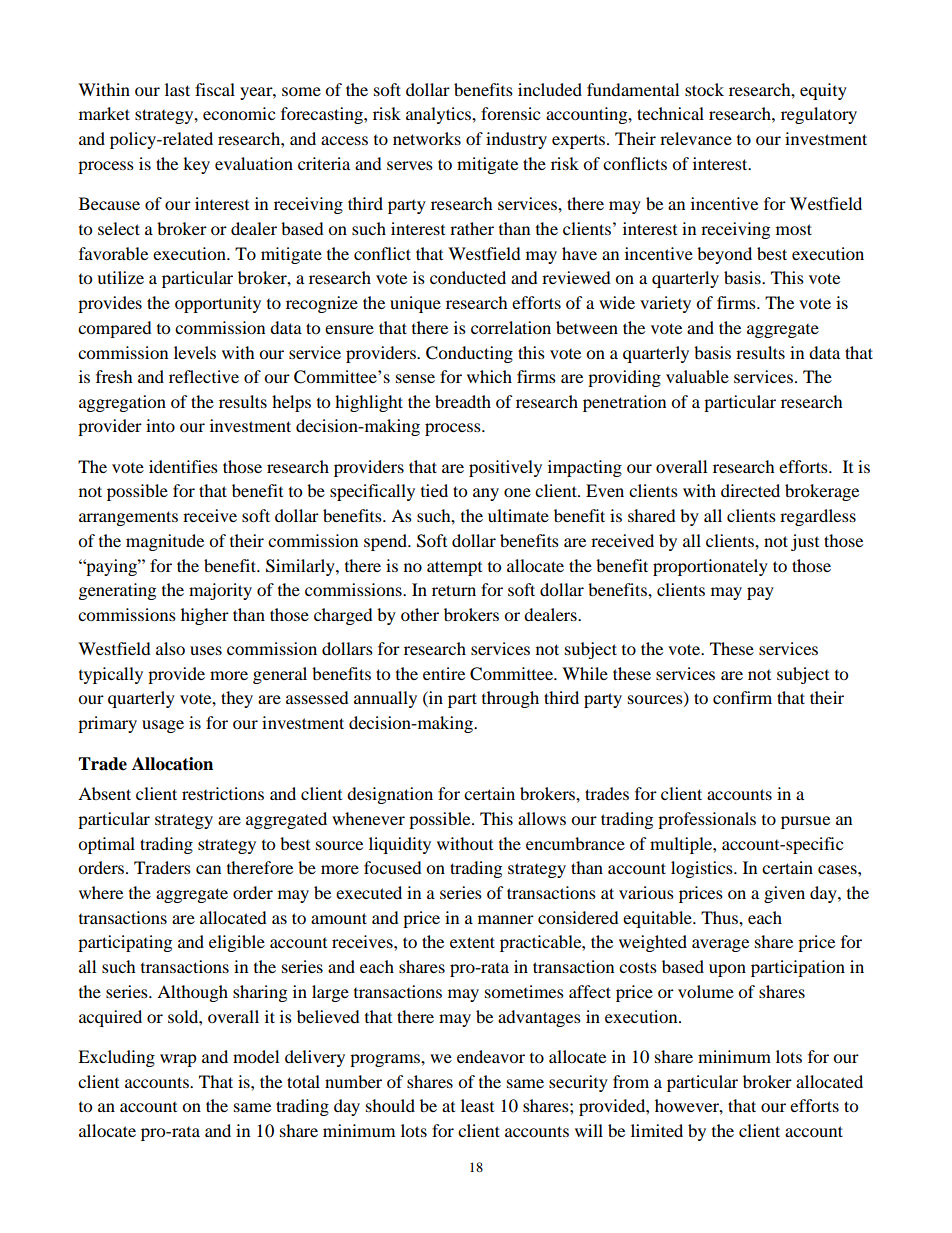  Describe the element at coordinates (657, 1130) in the page. I see `limited` at that location.
